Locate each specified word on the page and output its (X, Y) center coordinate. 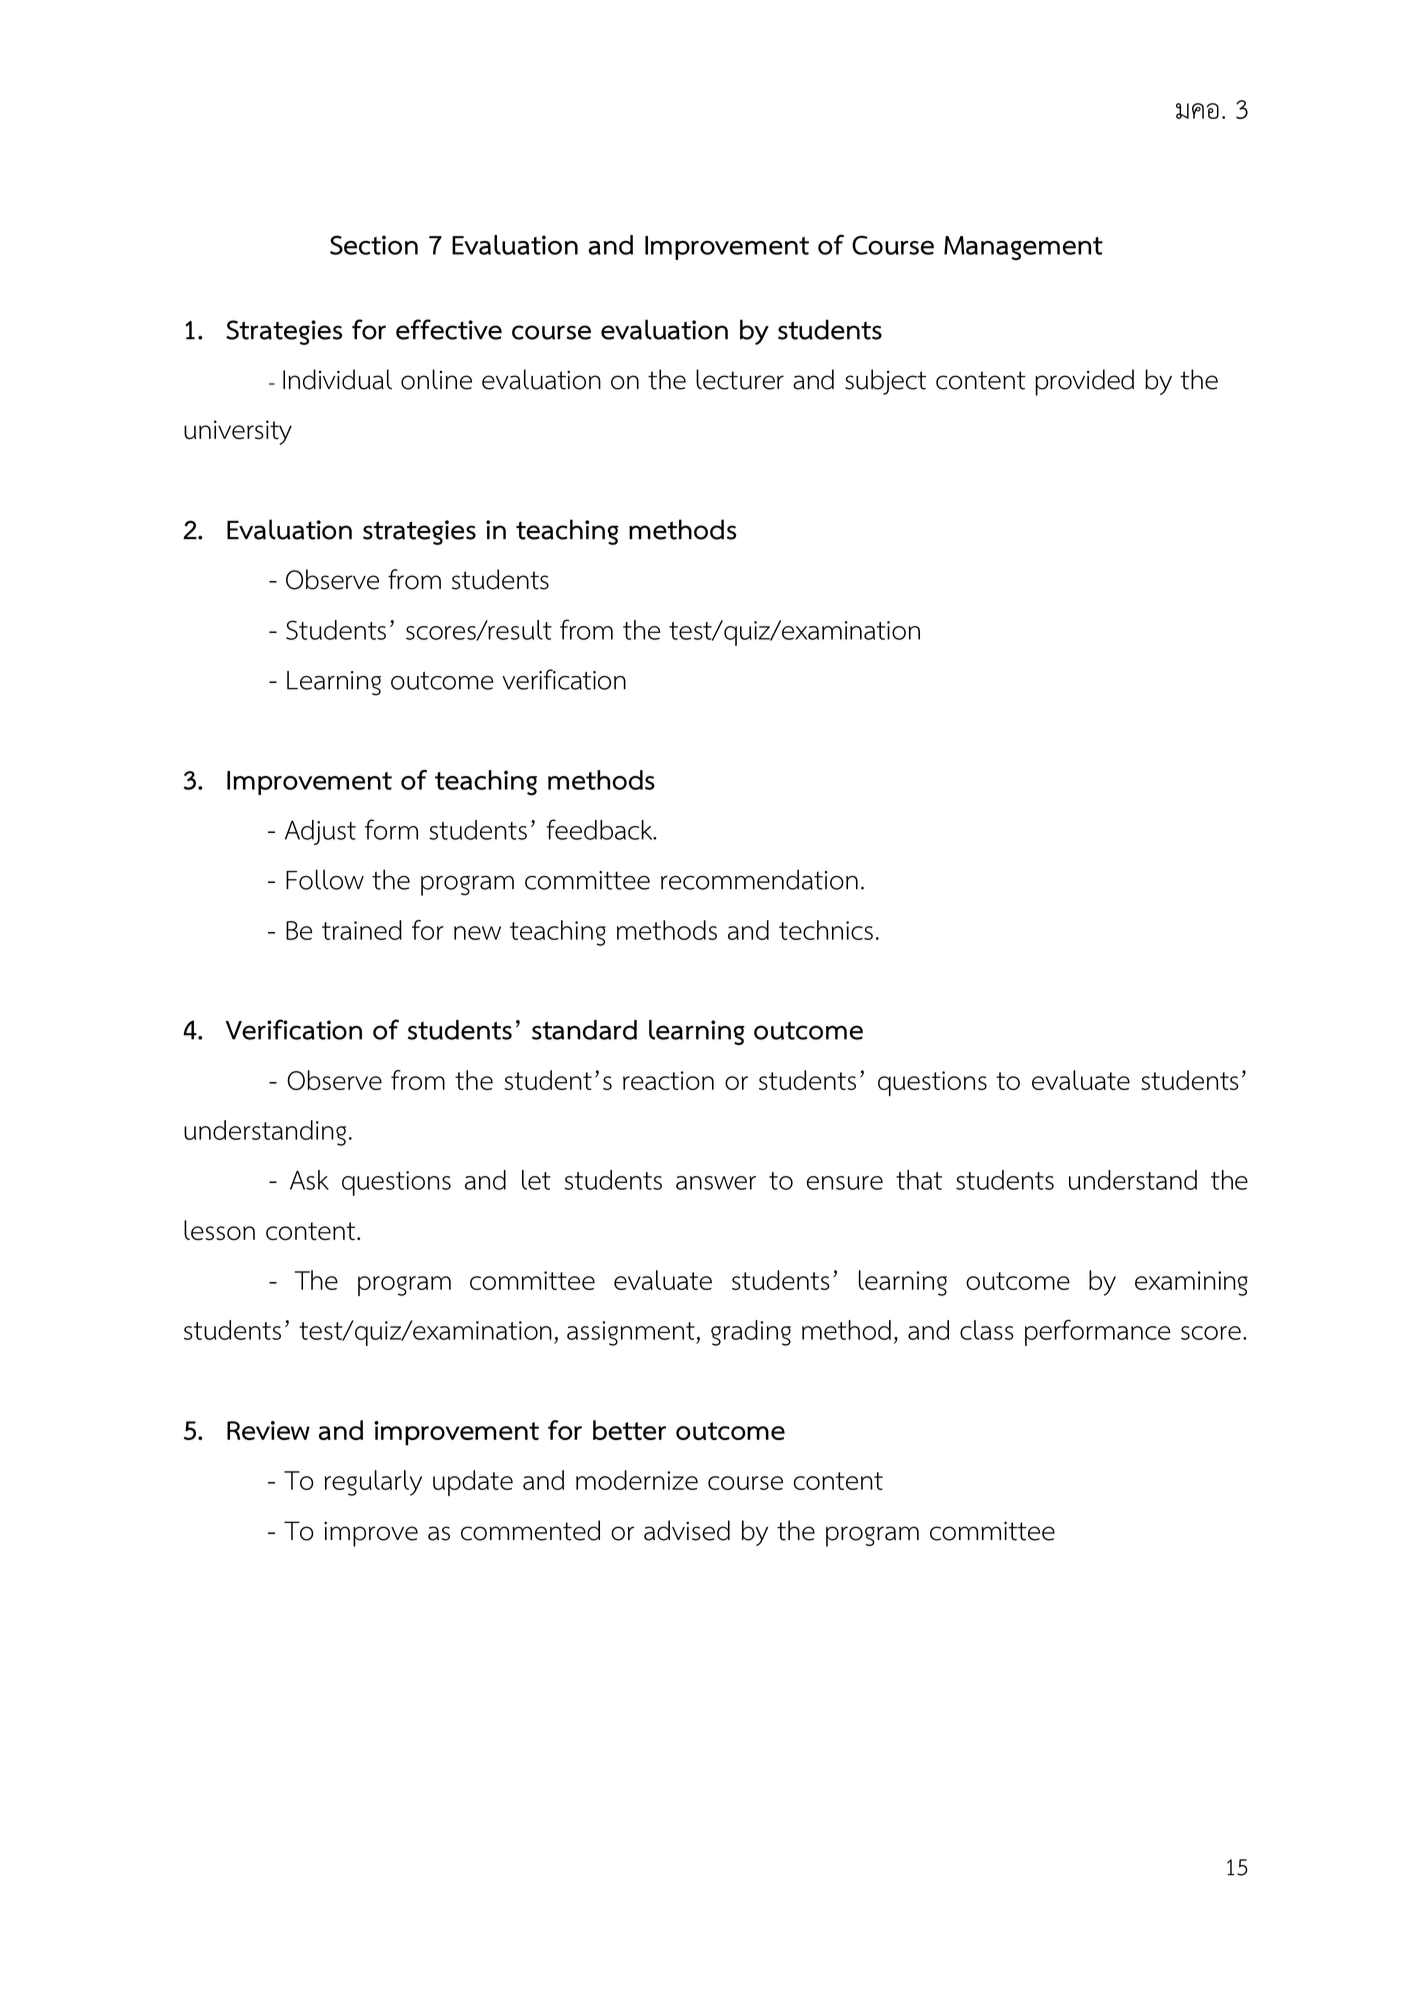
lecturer (740, 379)
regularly (373, 1483)
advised (687, 1530)
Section (374, 245)
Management (1023, 248)
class (987, 1330)
